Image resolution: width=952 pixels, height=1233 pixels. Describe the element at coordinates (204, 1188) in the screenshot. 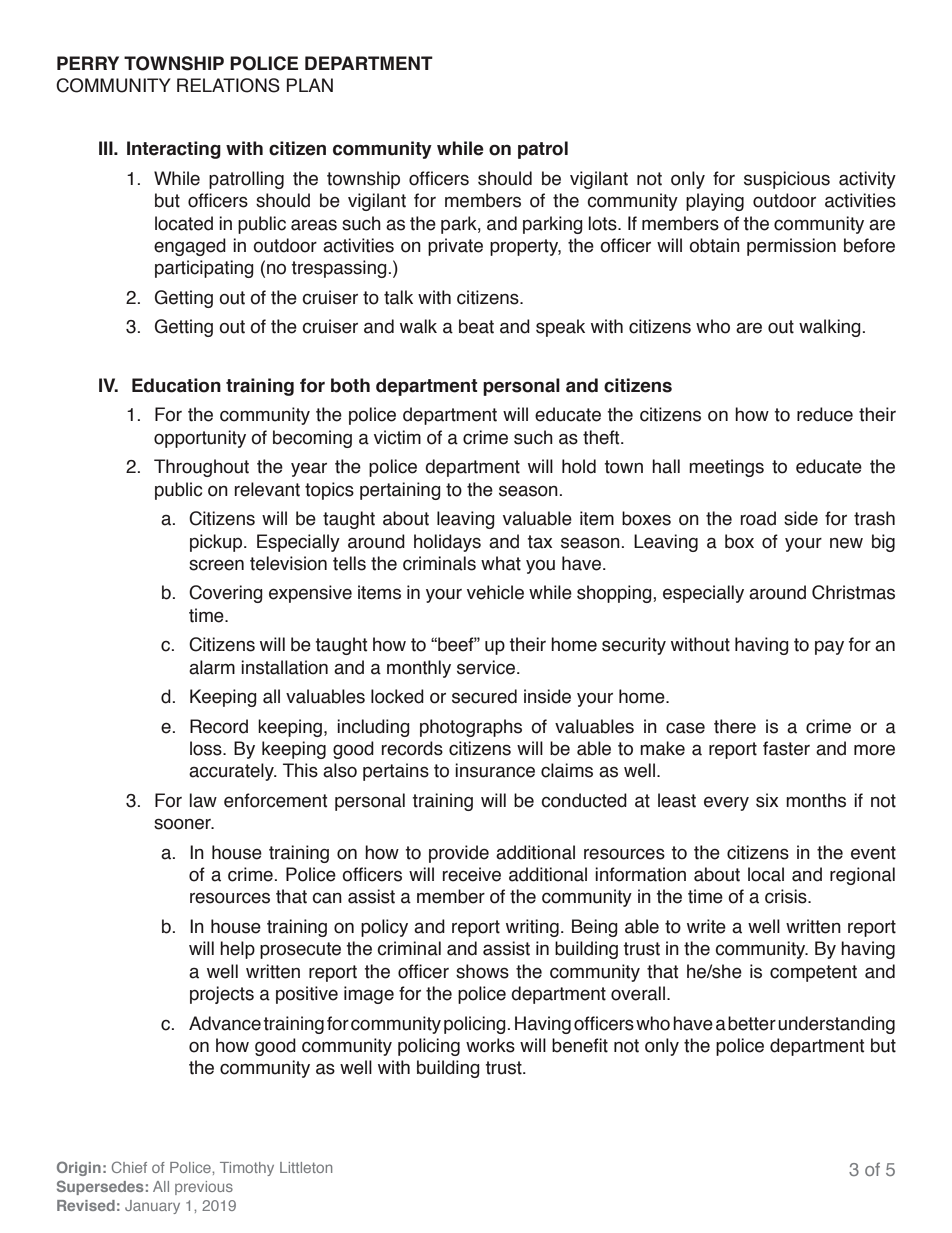

I see `previous` at that location.
